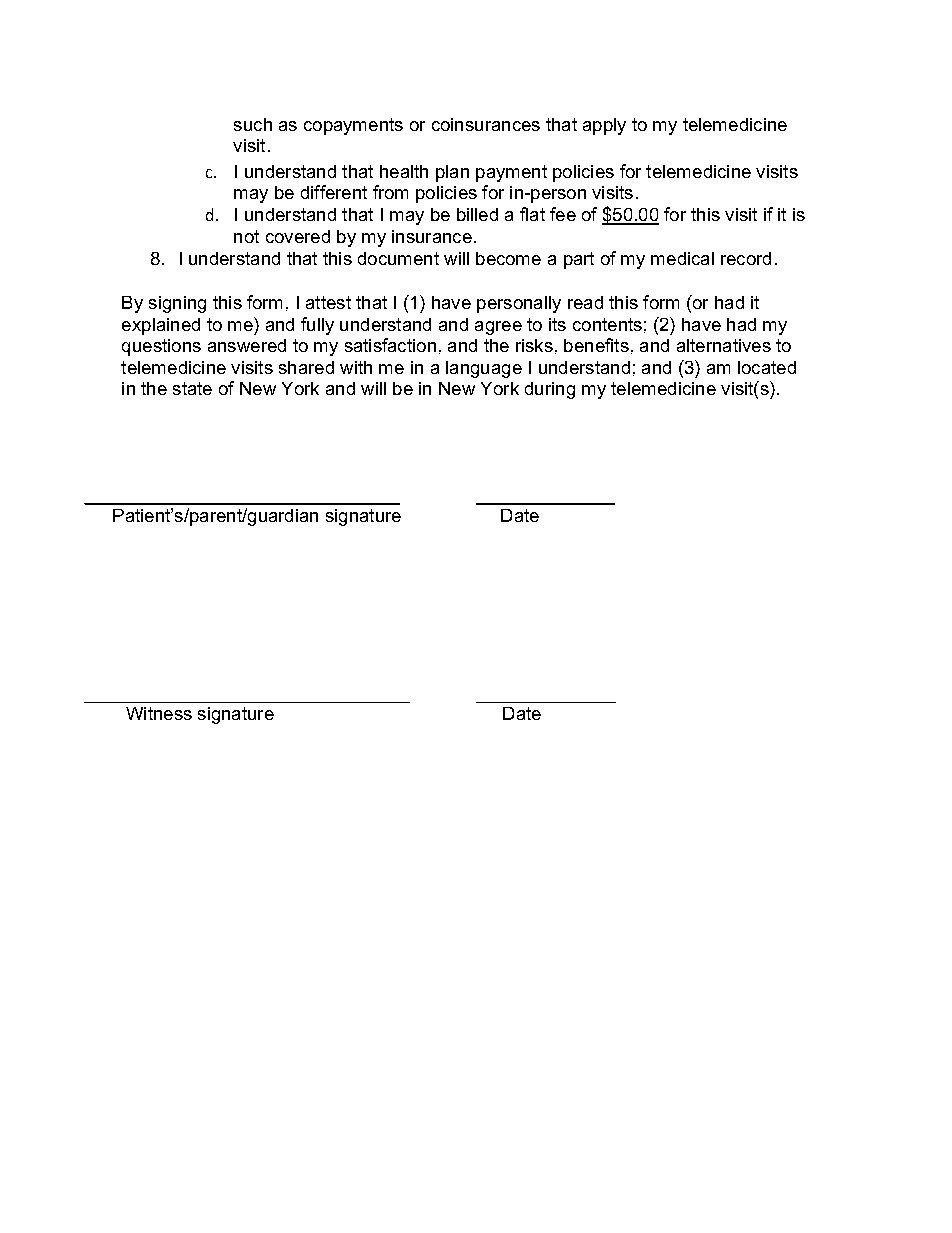 The image size is (952, 1233). Describe the element at coordinates (767, 367) in the document. I see `located` at that location.
